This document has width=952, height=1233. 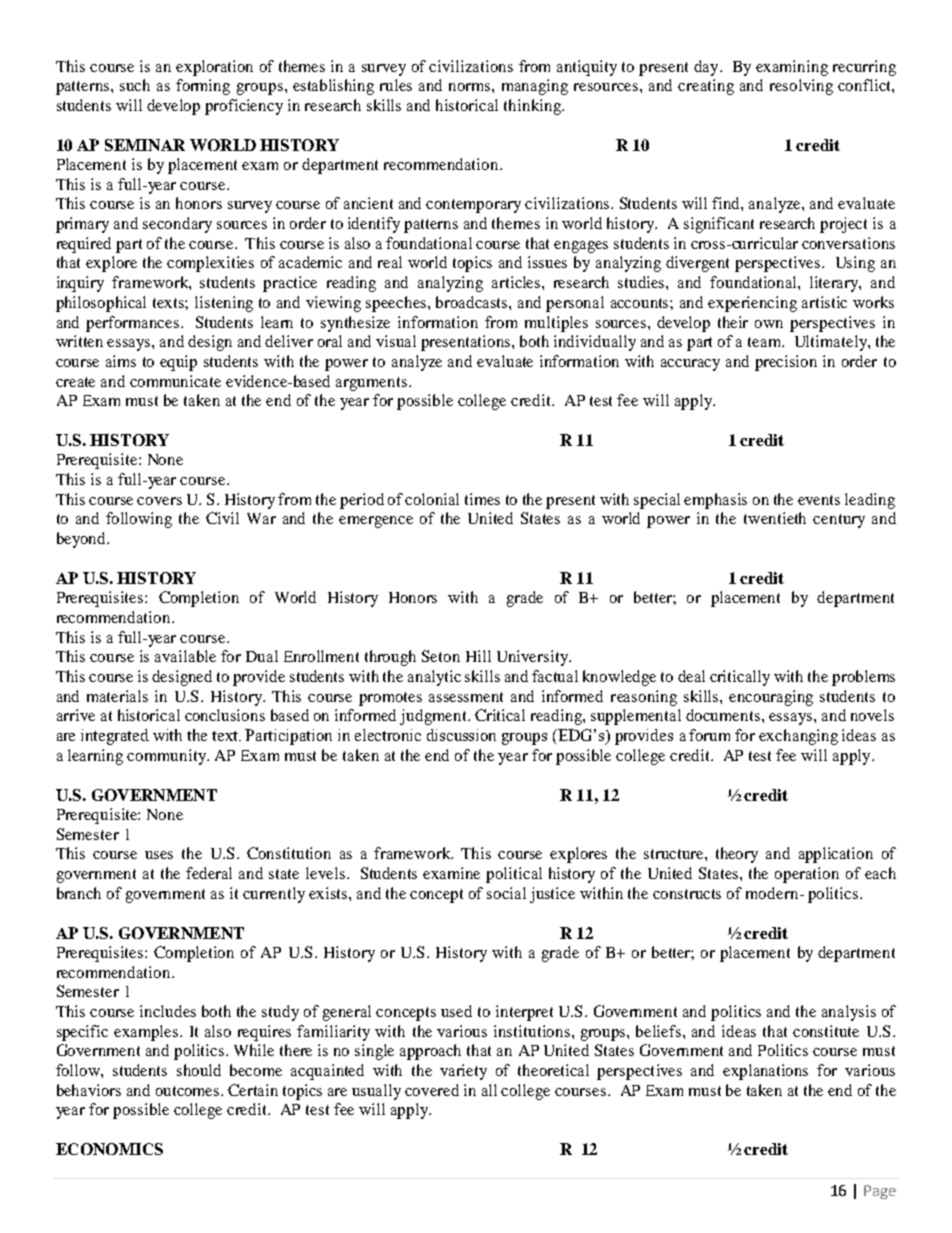 What do you see at coordinates (109, 1149) in the document?
I see `ECONOMICS` at bounding box center [109, 1149].
